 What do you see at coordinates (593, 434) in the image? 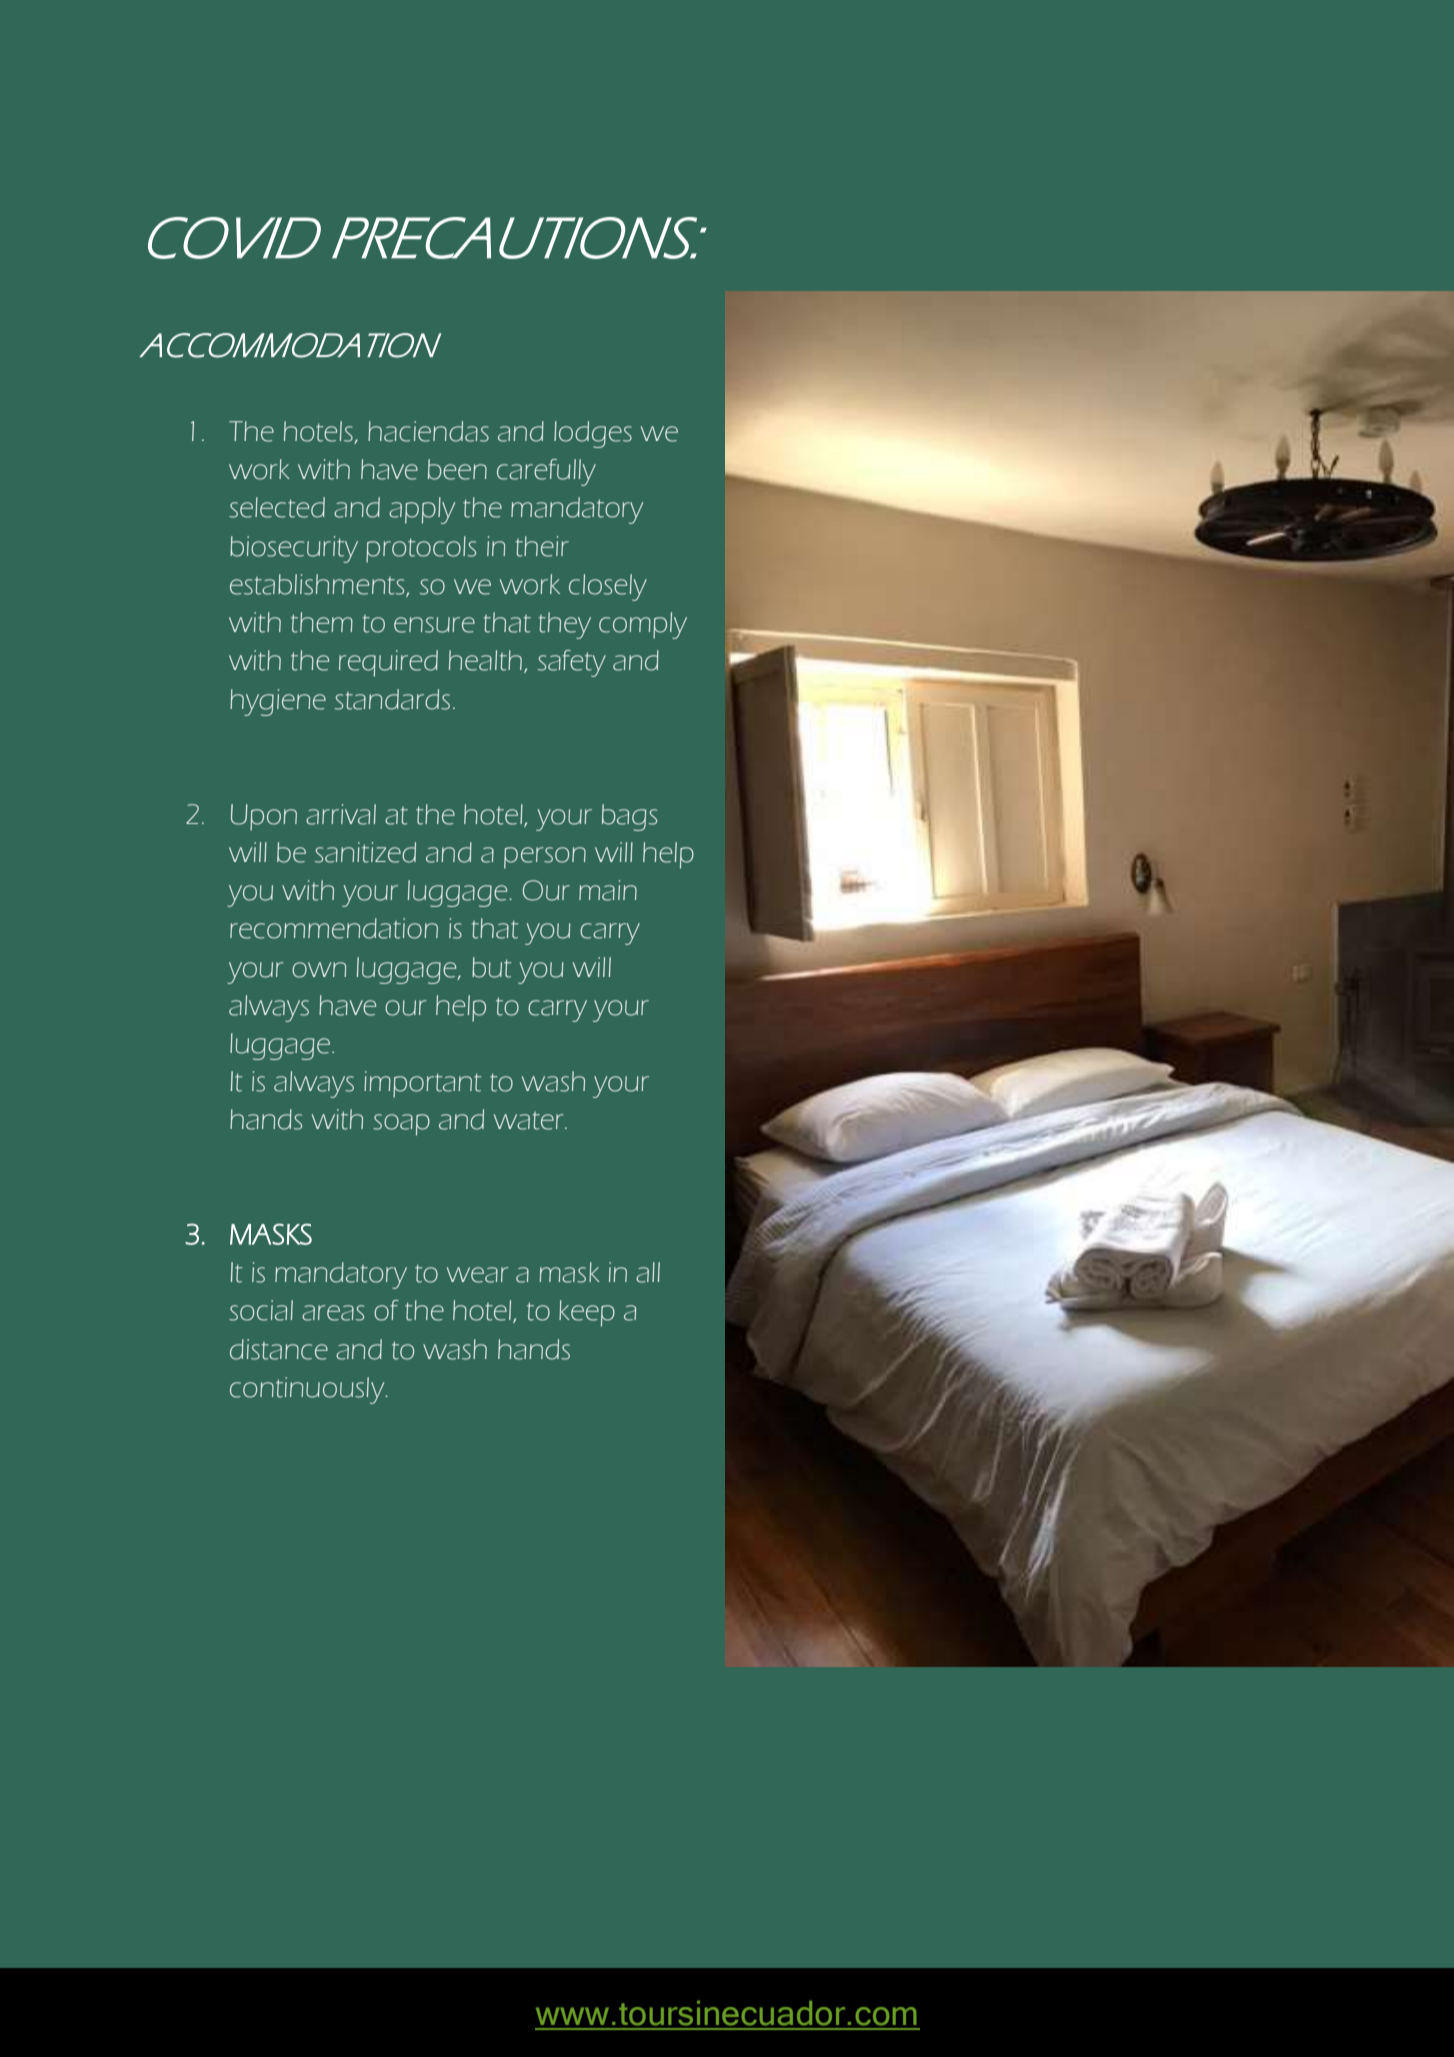
I see `lodges` at bounding box center [593, 434].
